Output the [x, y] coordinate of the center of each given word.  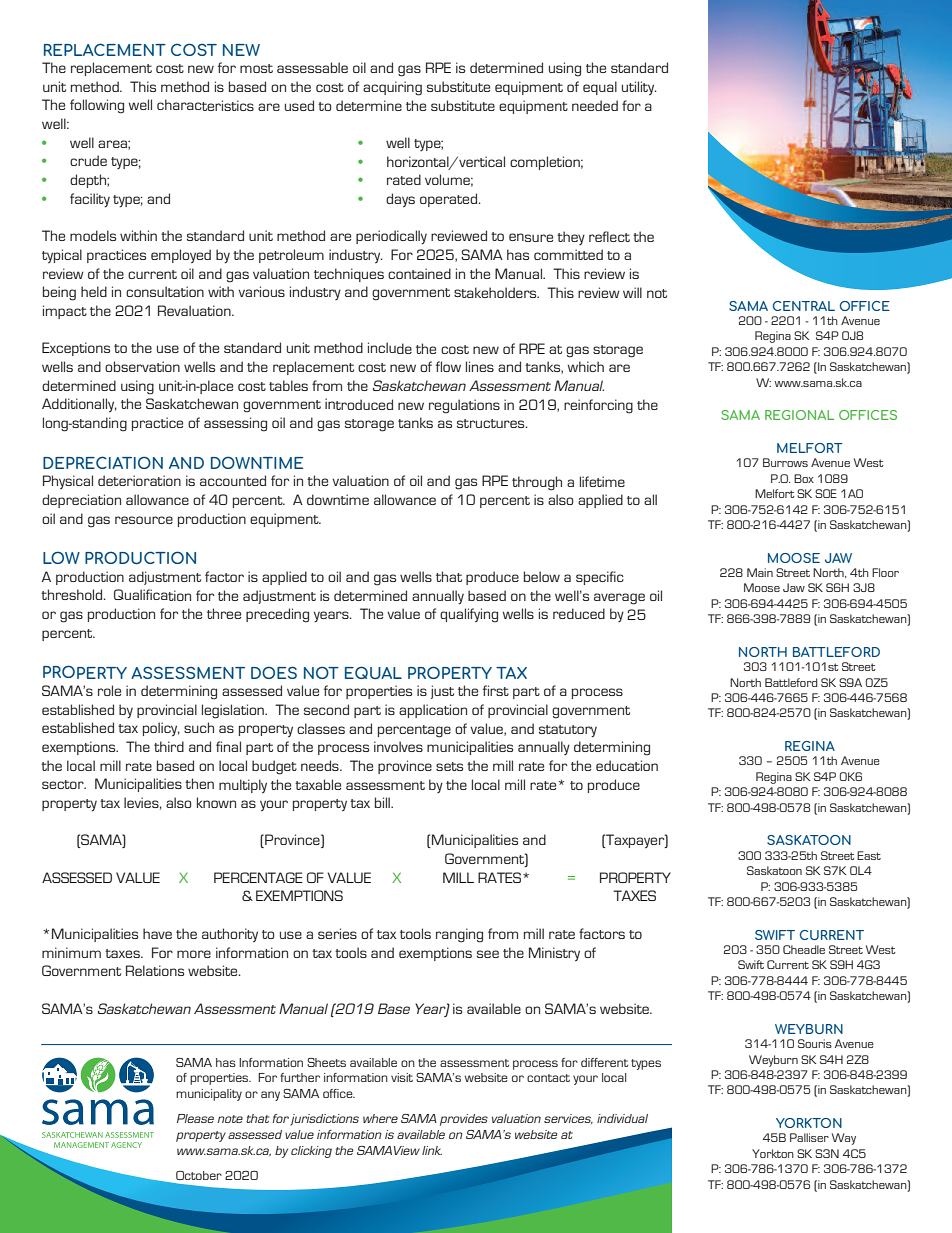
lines [480, 366]
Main [760, 572]
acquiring [392, 88]
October [199, 1175]
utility [639, 88]
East [869, 855]
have [157, 933]
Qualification [152, 595]
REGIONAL [799, 415]
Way [844, 1139]
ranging [459, 935]
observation [142, 366]
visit [402, 1077]
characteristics [205, 105]
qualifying [469, 615]
